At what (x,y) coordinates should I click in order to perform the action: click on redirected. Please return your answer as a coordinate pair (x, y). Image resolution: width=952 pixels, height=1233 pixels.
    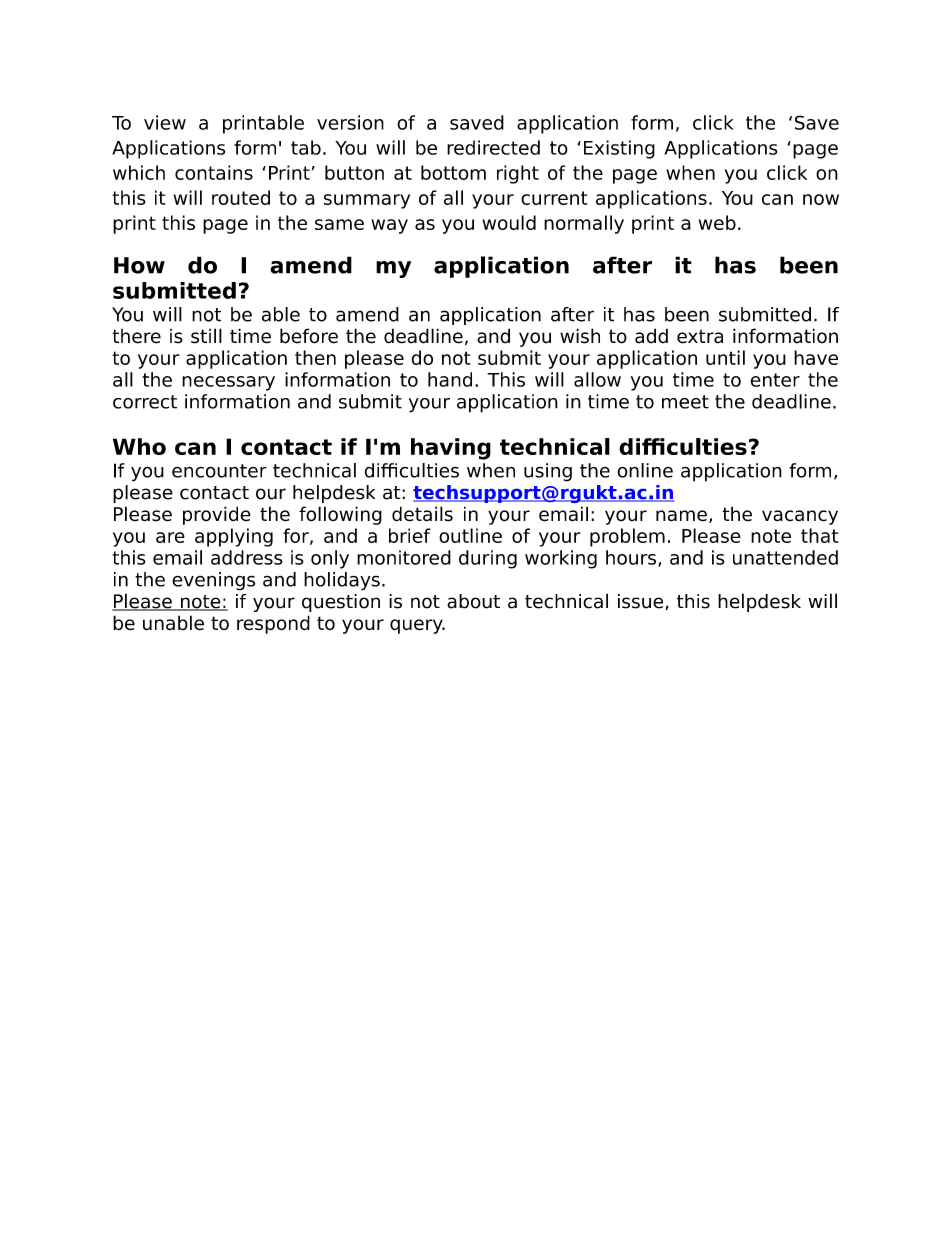
    Looking at the image, I should click on (493, 147).
